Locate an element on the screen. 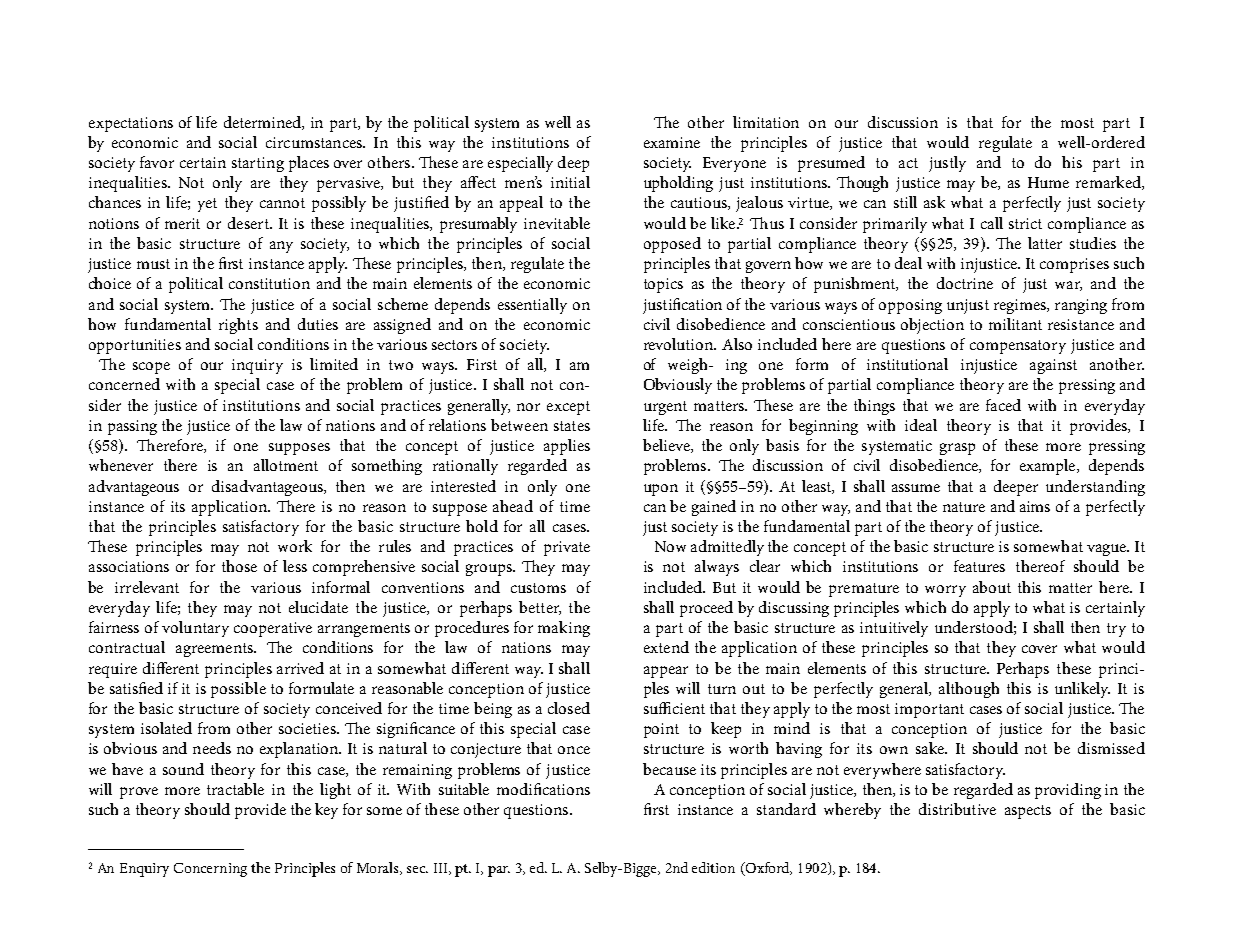 The height and width of the screenshot is (952, 1233). inquiry is located at coordinates (257, 366).
